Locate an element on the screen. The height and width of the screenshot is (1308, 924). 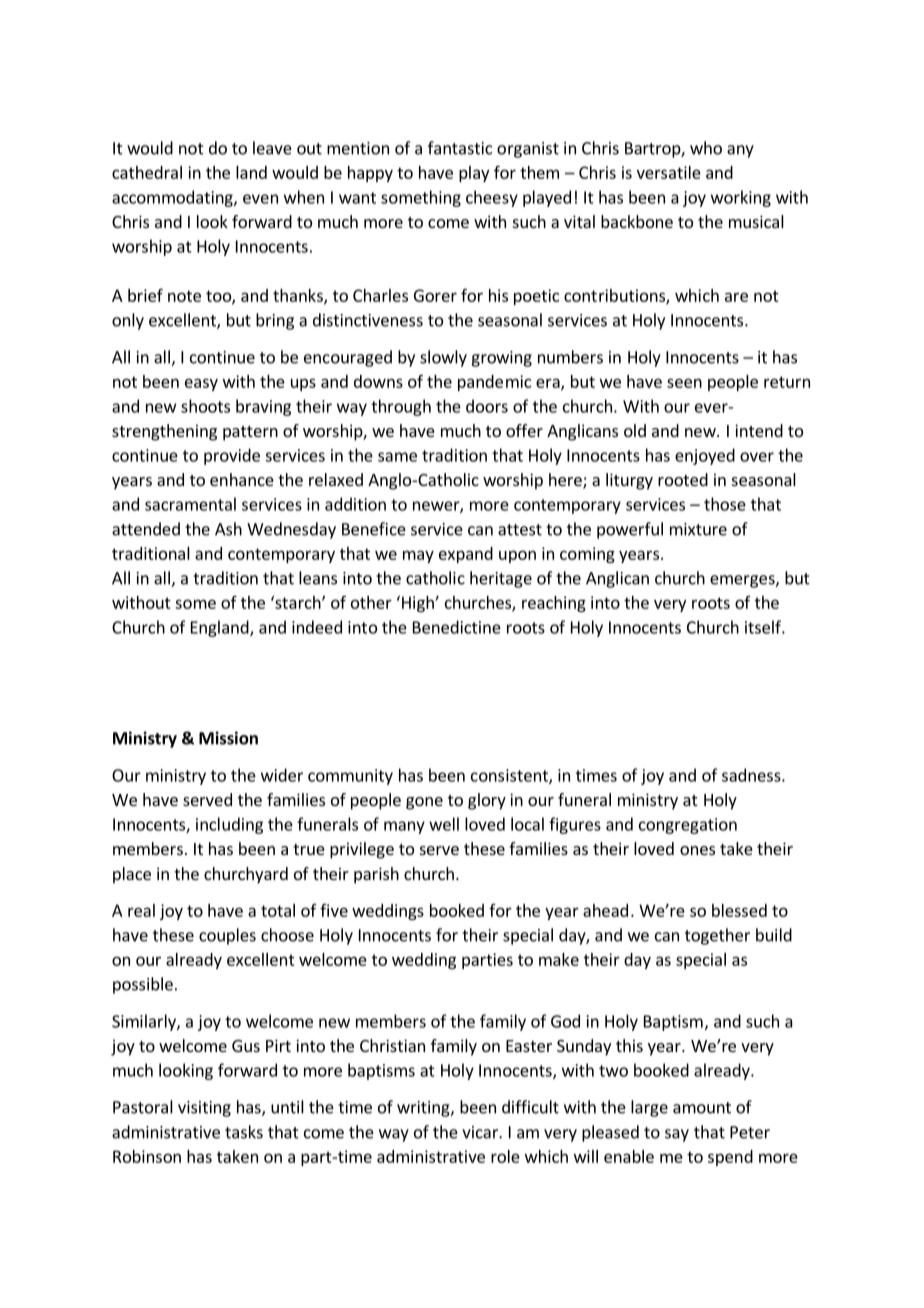
accommodating is located at coordinates (173, 198).
